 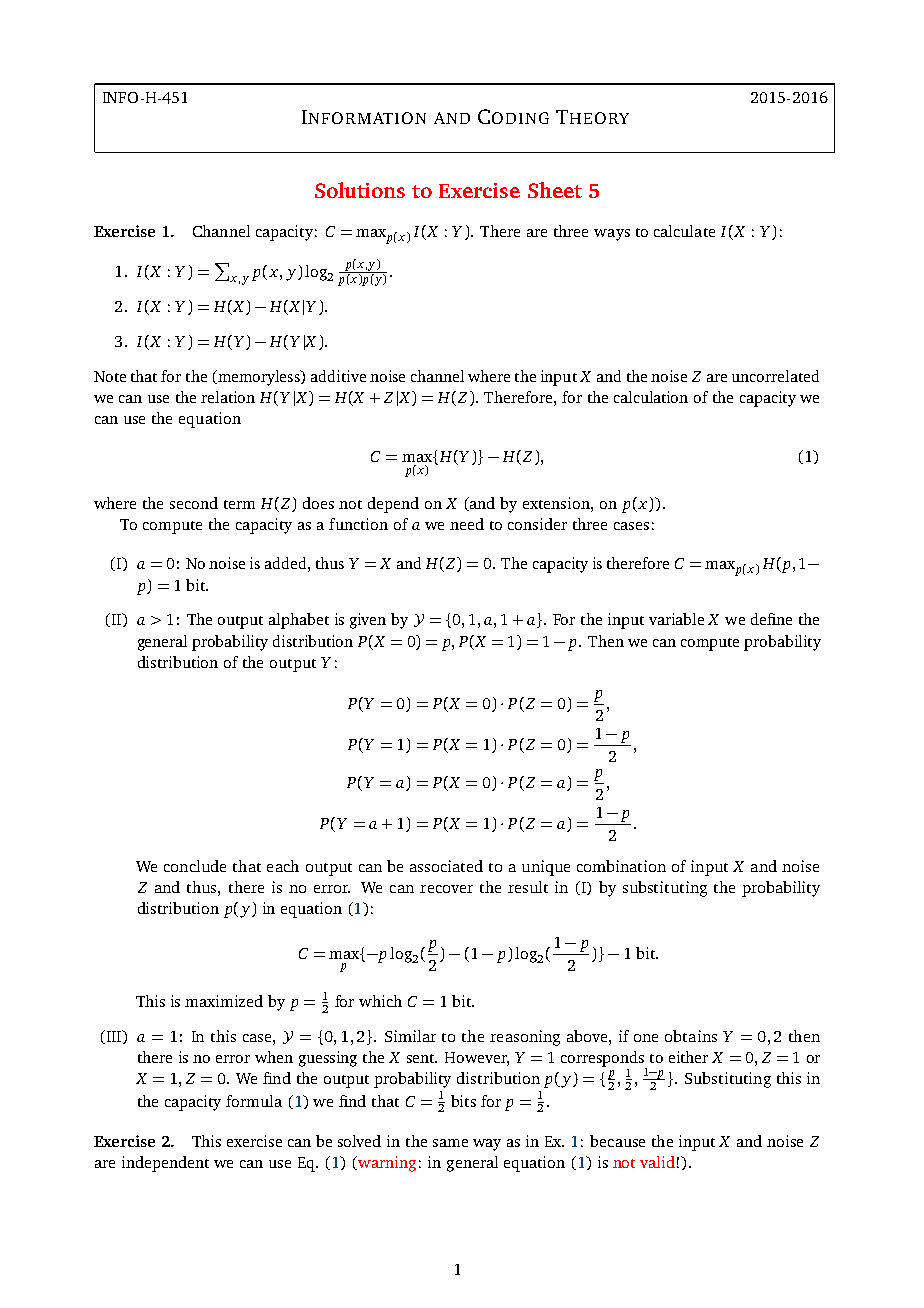 What do you see at coordinates (195, 866) in the page?
I see `conclude` at bounding box center [195, 866].
